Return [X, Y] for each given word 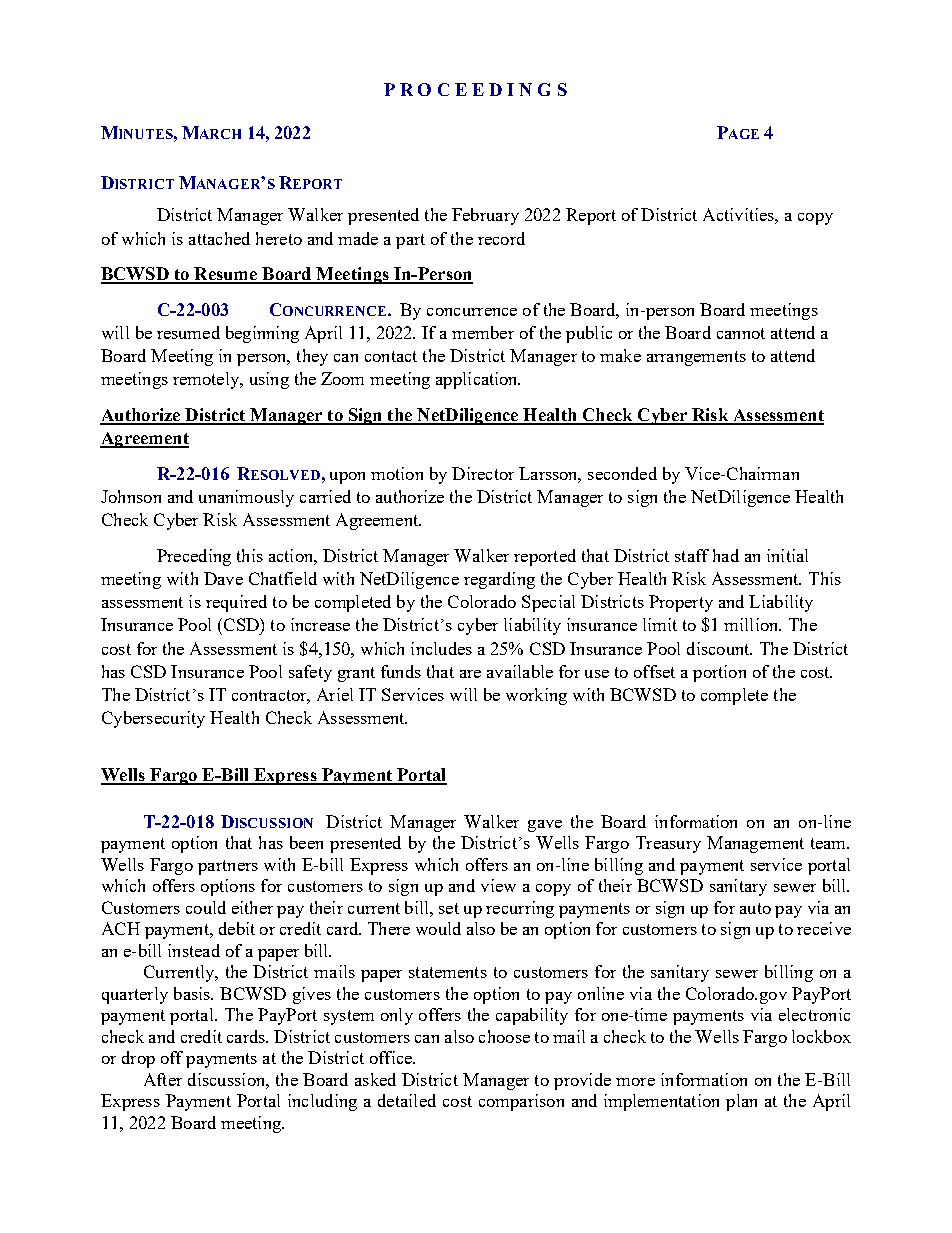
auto [755, 908]
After [163, 1079]
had [726, 555]
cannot [741, 333]
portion [719, 673]
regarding [499, 580]
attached [219, 238]
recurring [520, 909]
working [536, 696]
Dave [223, 578]
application [478, 380]
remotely [207, 380]
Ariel [335, 694]
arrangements [696, 358]
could [206, 907]
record [501, 238]
